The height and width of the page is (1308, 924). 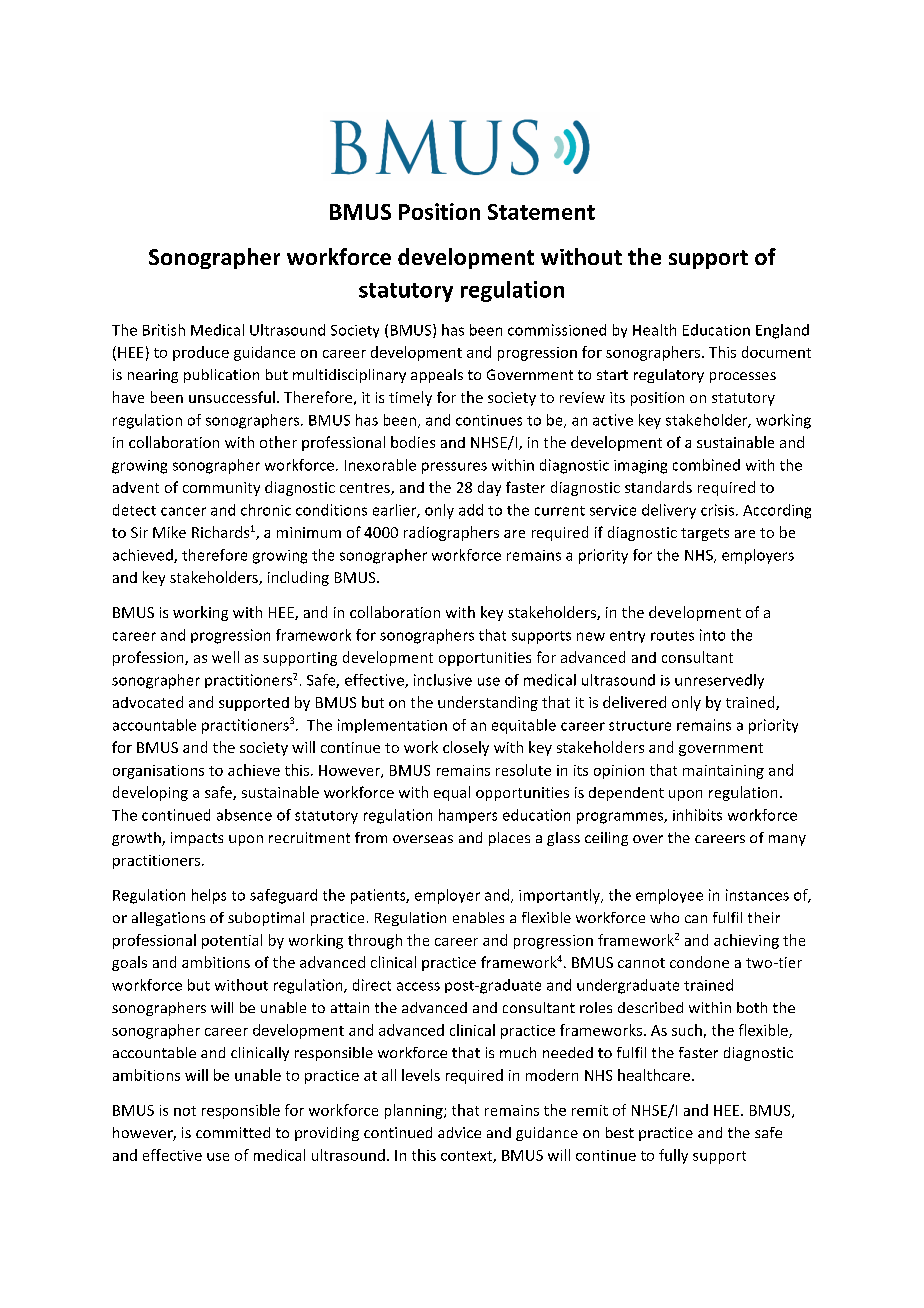 What do you see at coordinates (719, 681) in the page?
I see `unreservedly` at bounding box center [719, 681].
